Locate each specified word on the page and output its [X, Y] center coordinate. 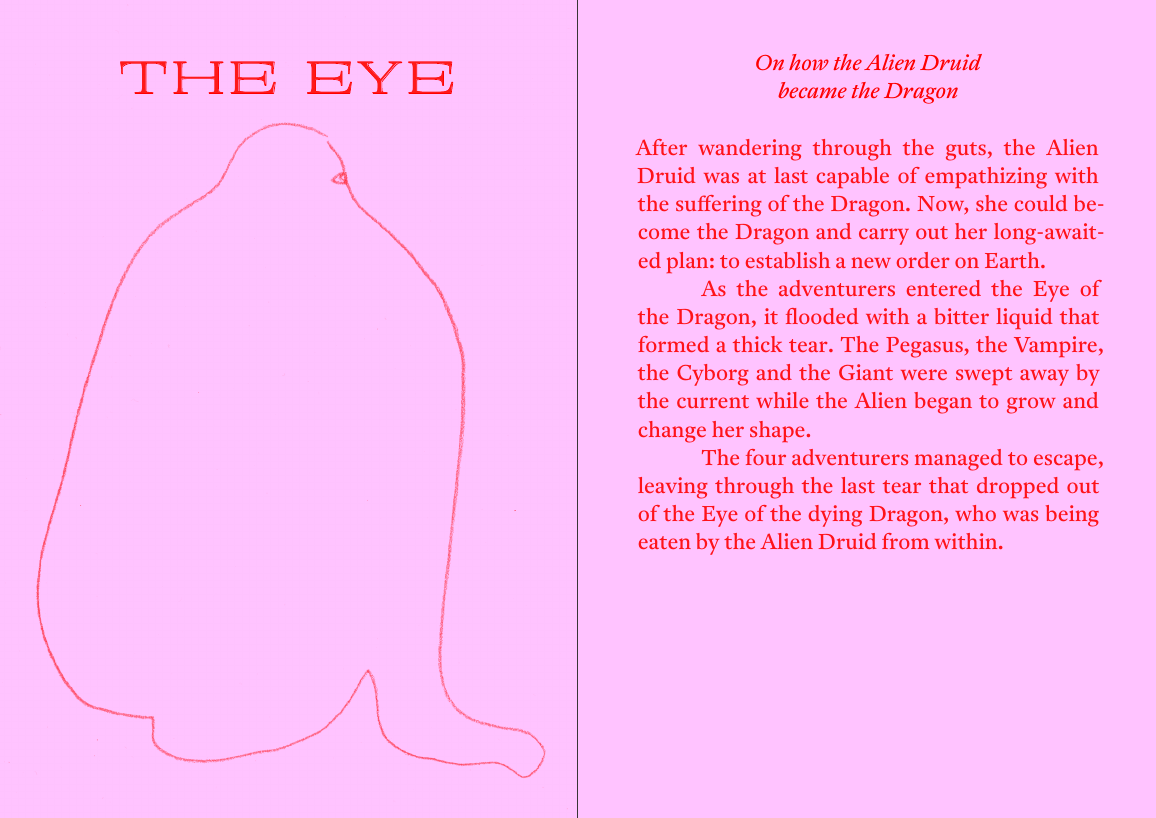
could [1041, 203]
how [809, 62]
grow [1031, 405]
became [812, 90]
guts [966, 151]
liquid [1024, 318]
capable [853, 177]
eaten [665, 542]
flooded [822, 316]
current [713, 401]
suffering [719, 206]
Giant [866, 372]
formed [673, 344]
